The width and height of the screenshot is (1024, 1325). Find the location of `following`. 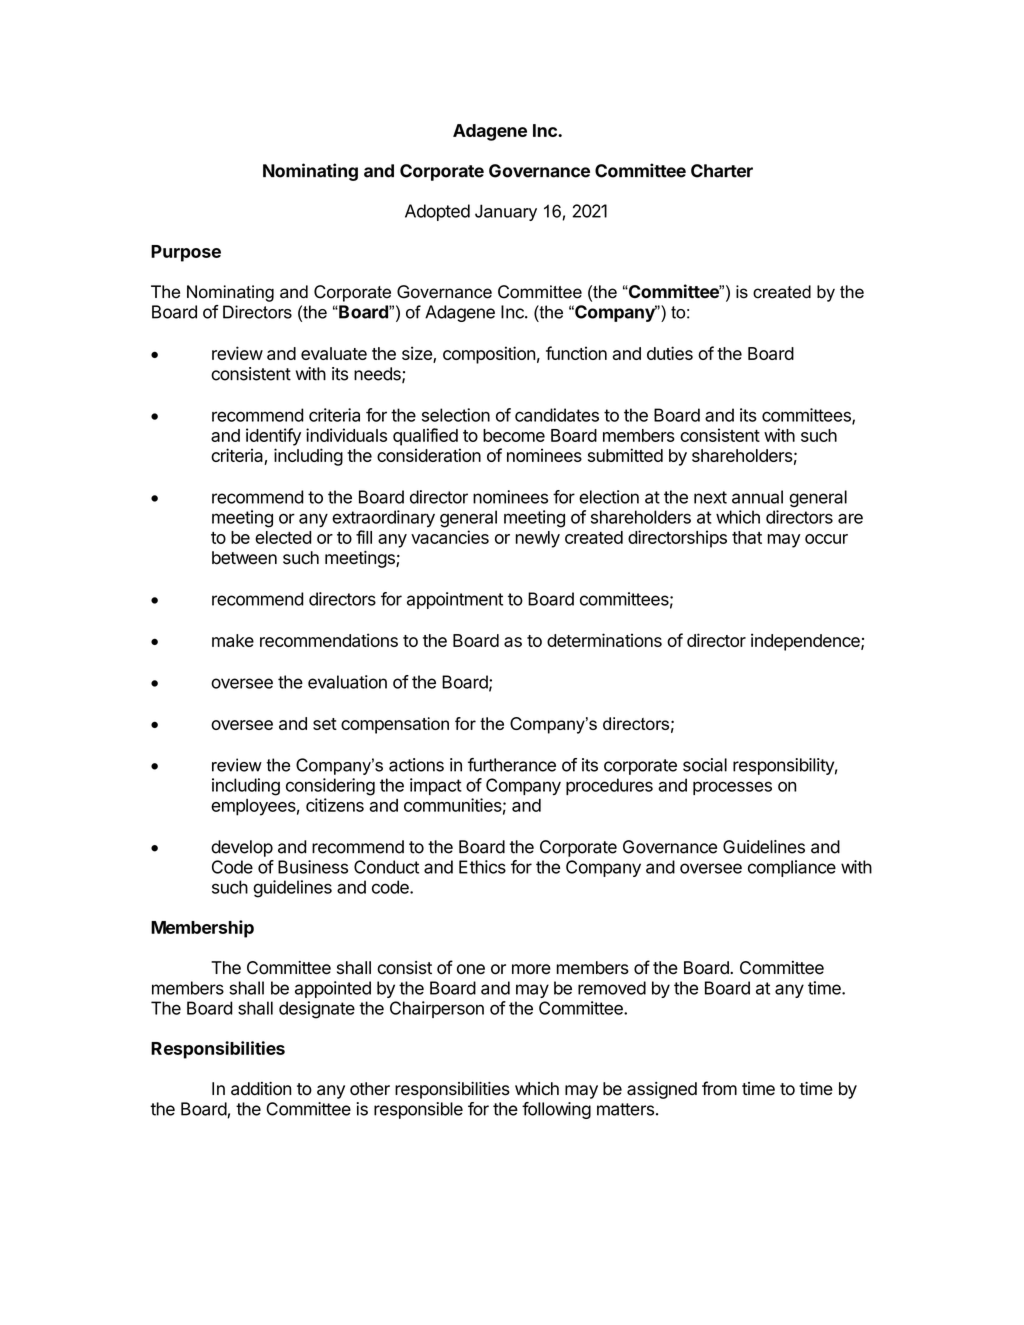

following is located at coordinates (556, 1110).
